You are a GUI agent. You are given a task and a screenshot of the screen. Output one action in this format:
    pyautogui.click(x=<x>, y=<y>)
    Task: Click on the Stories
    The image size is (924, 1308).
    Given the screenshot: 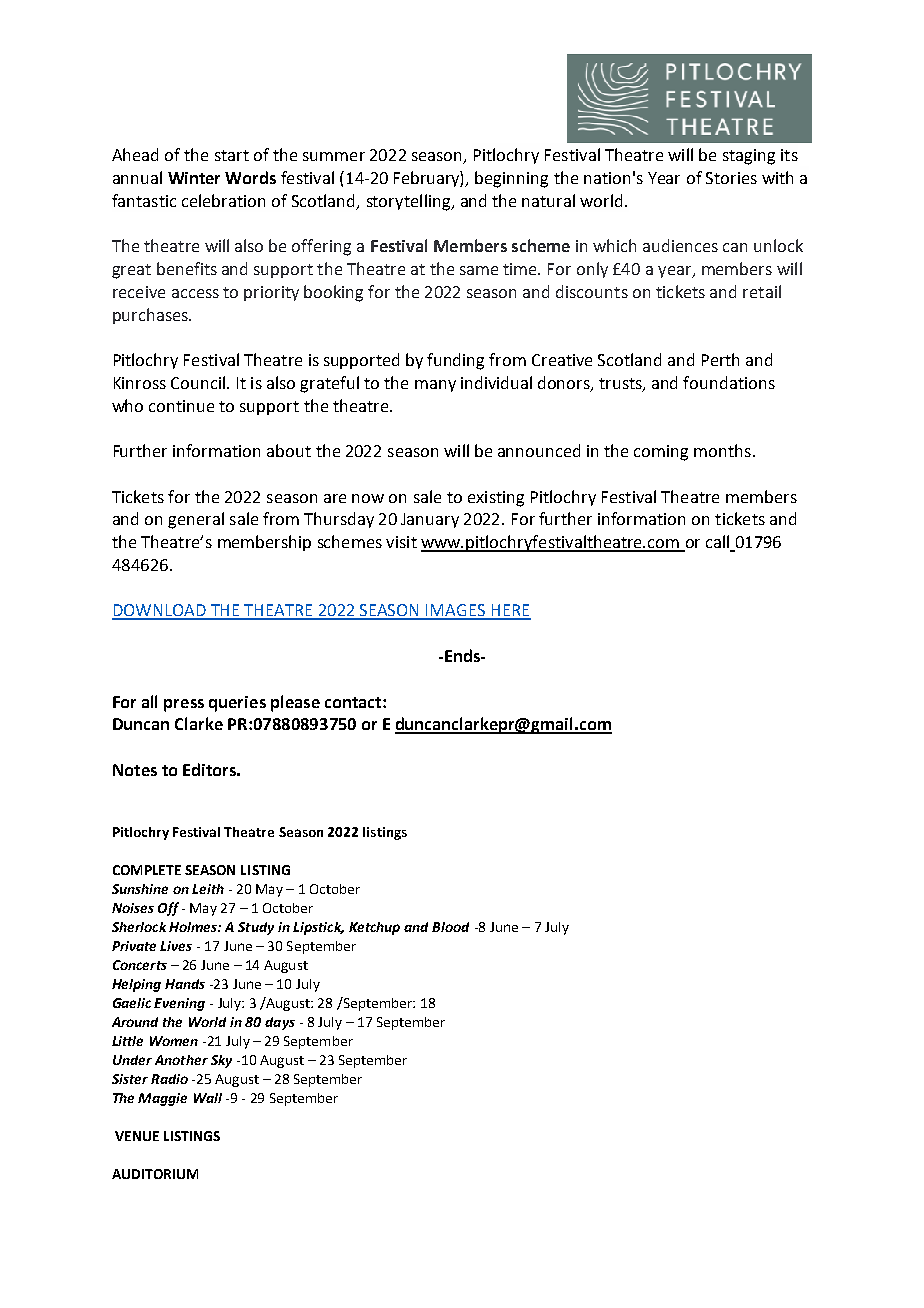 What is the action you would take?
    pyautogui.click(x=731, y=178)
